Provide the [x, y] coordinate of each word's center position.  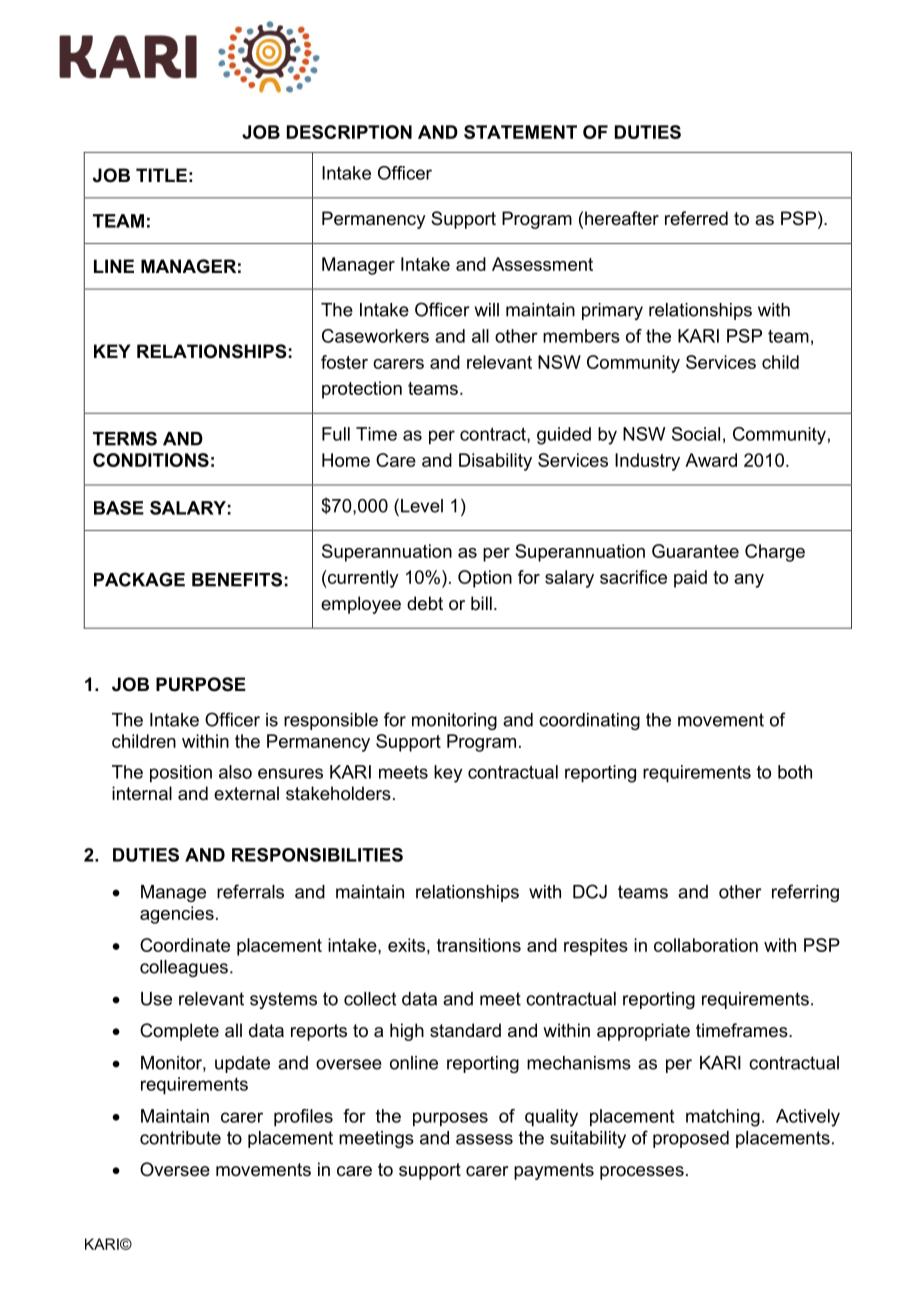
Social [696, 434]
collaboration [706, 945]
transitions [479, 945]
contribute [180, 1138]
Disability [495, 462]
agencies [177, 915]
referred [696, 218]
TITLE [161, 175]
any [749, 581]
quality [551, 1118]
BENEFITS [237, 579]
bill [481, 603]
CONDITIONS [151, 460]
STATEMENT [520, 132]
